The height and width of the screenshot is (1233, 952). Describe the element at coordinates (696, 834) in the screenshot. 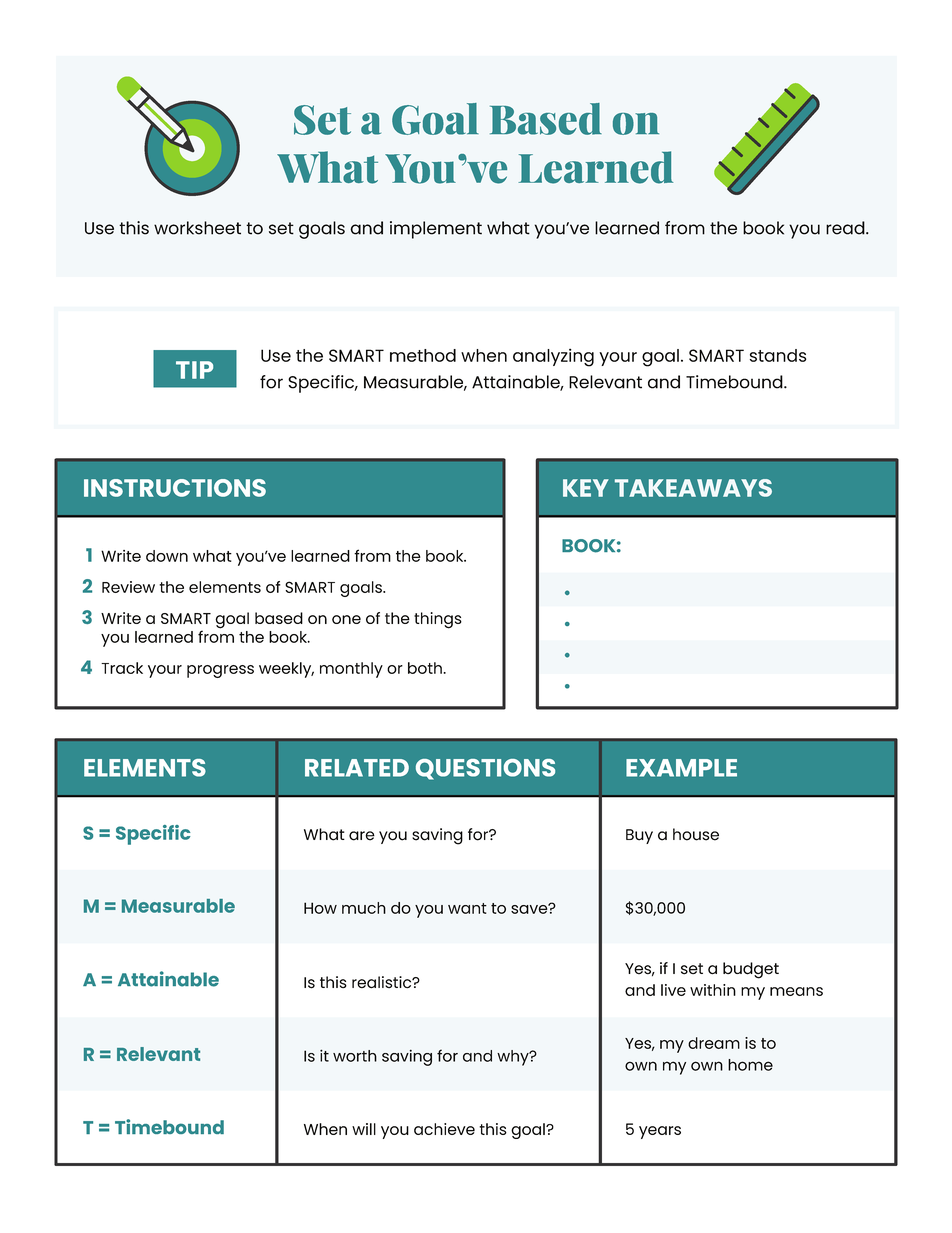

I see `house` at that location.
